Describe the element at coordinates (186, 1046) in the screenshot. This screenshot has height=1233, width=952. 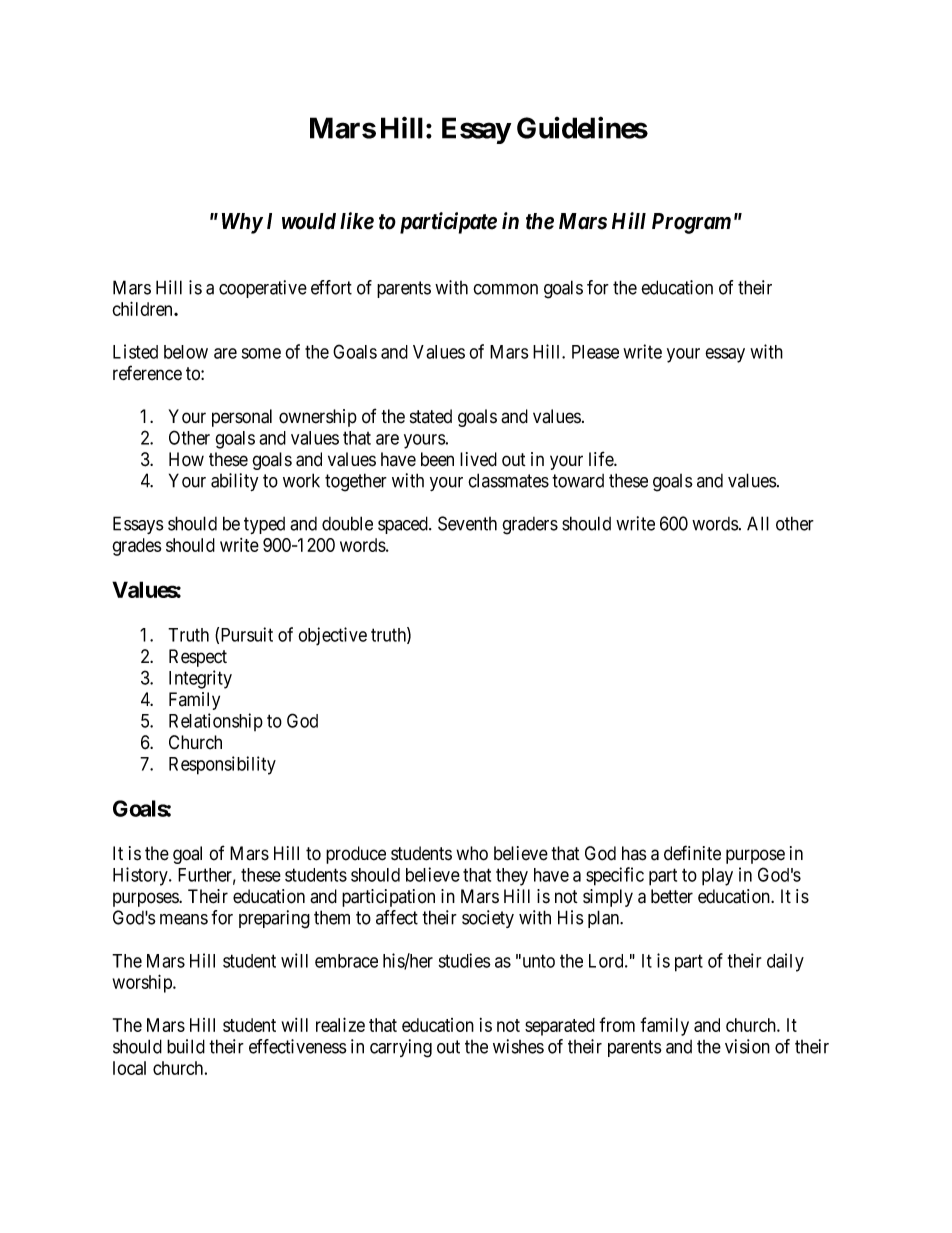
I see `build` at that location.
